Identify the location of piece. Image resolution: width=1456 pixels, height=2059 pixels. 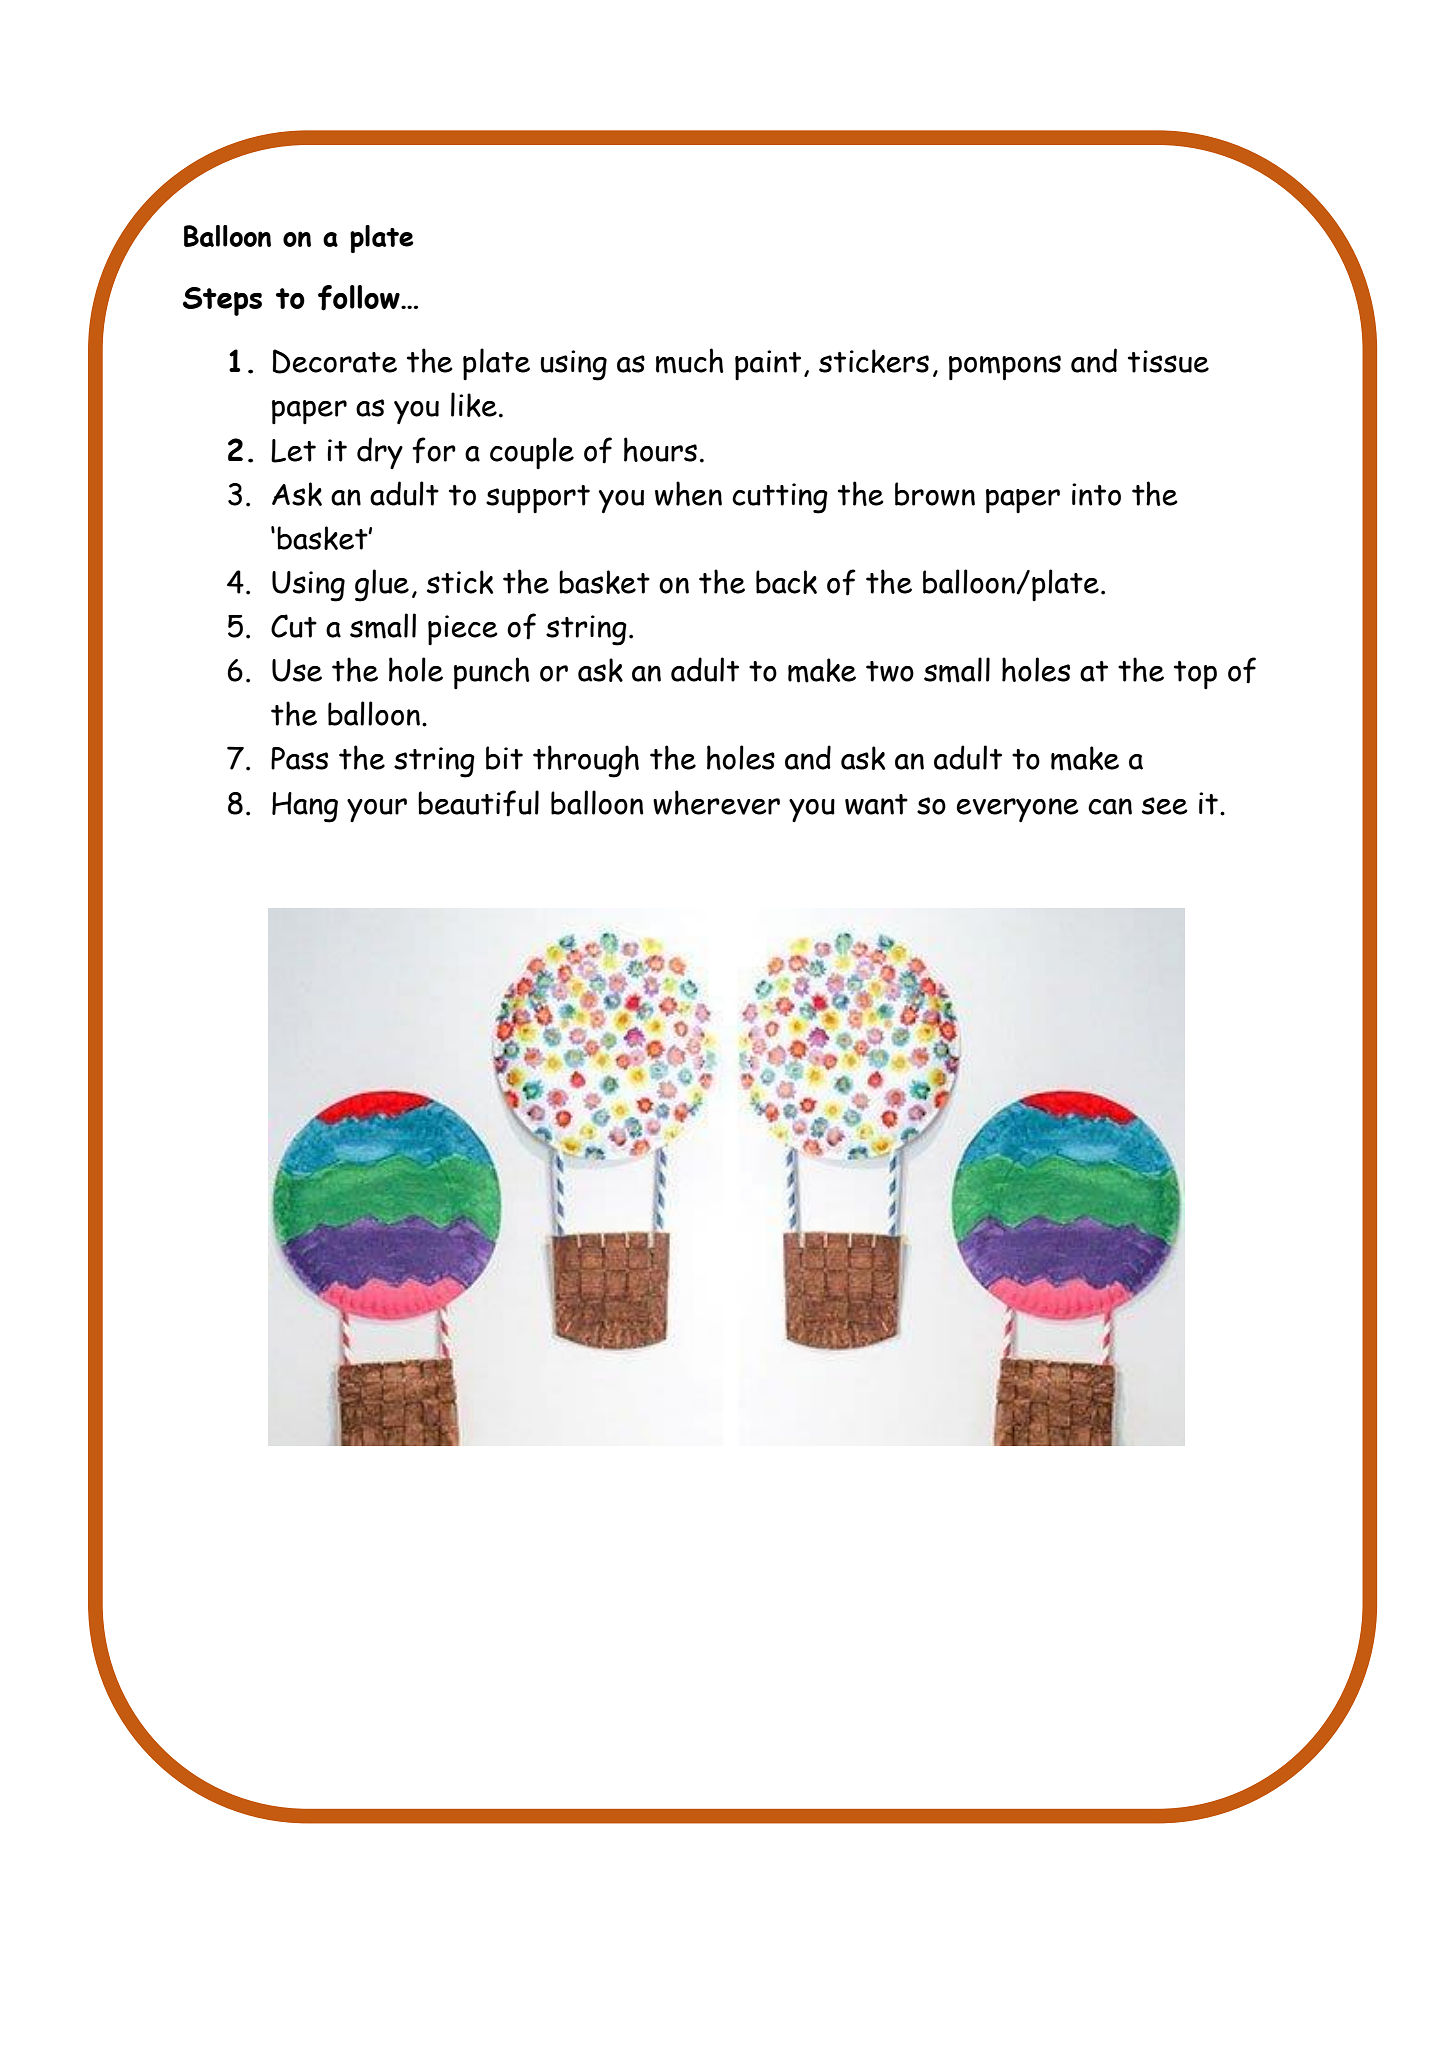
(463, 630).
